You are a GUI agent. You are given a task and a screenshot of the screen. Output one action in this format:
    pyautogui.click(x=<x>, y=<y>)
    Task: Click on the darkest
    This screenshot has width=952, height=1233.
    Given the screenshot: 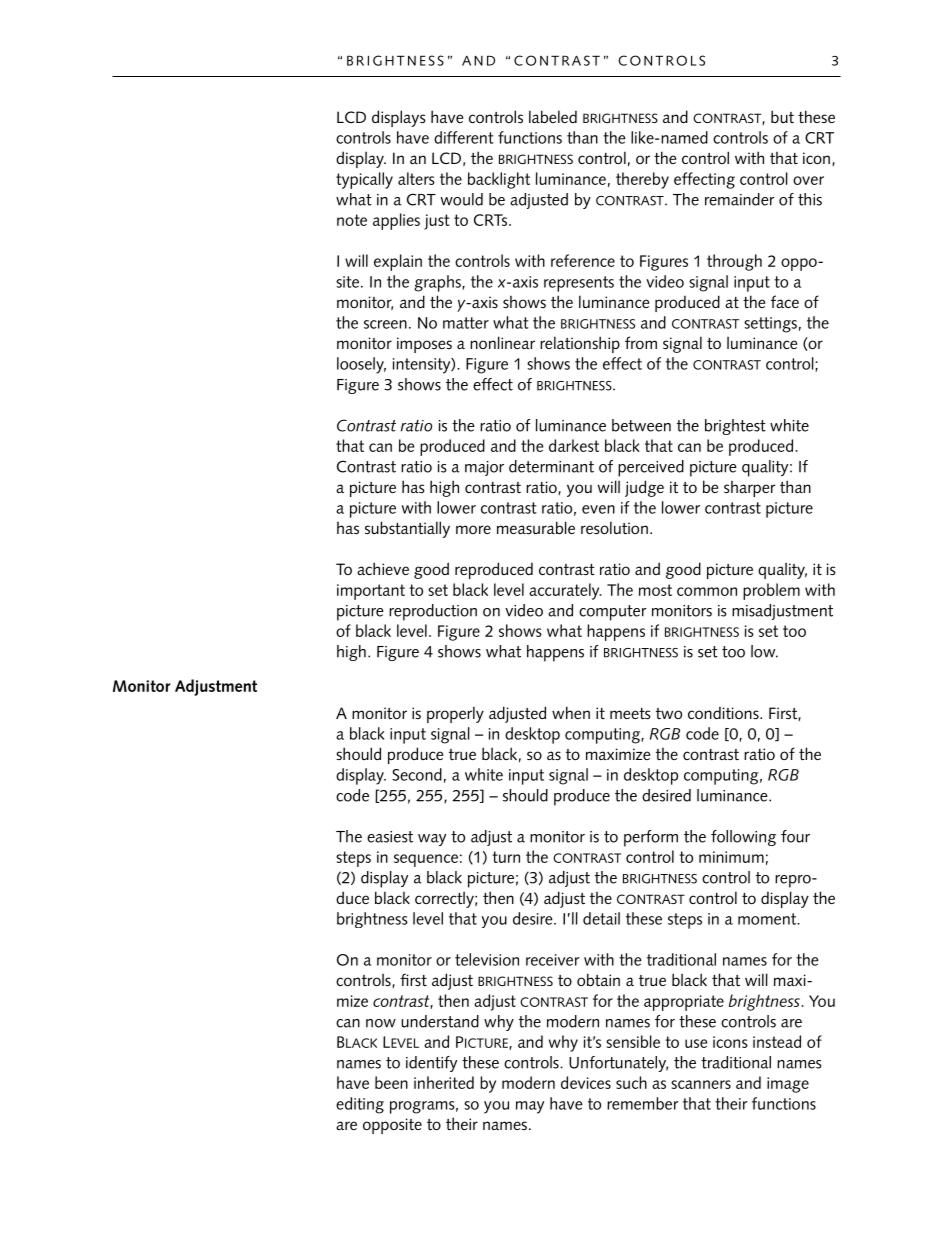 What is the action you would take?
    pyautogui.click(x=574, y=445)
